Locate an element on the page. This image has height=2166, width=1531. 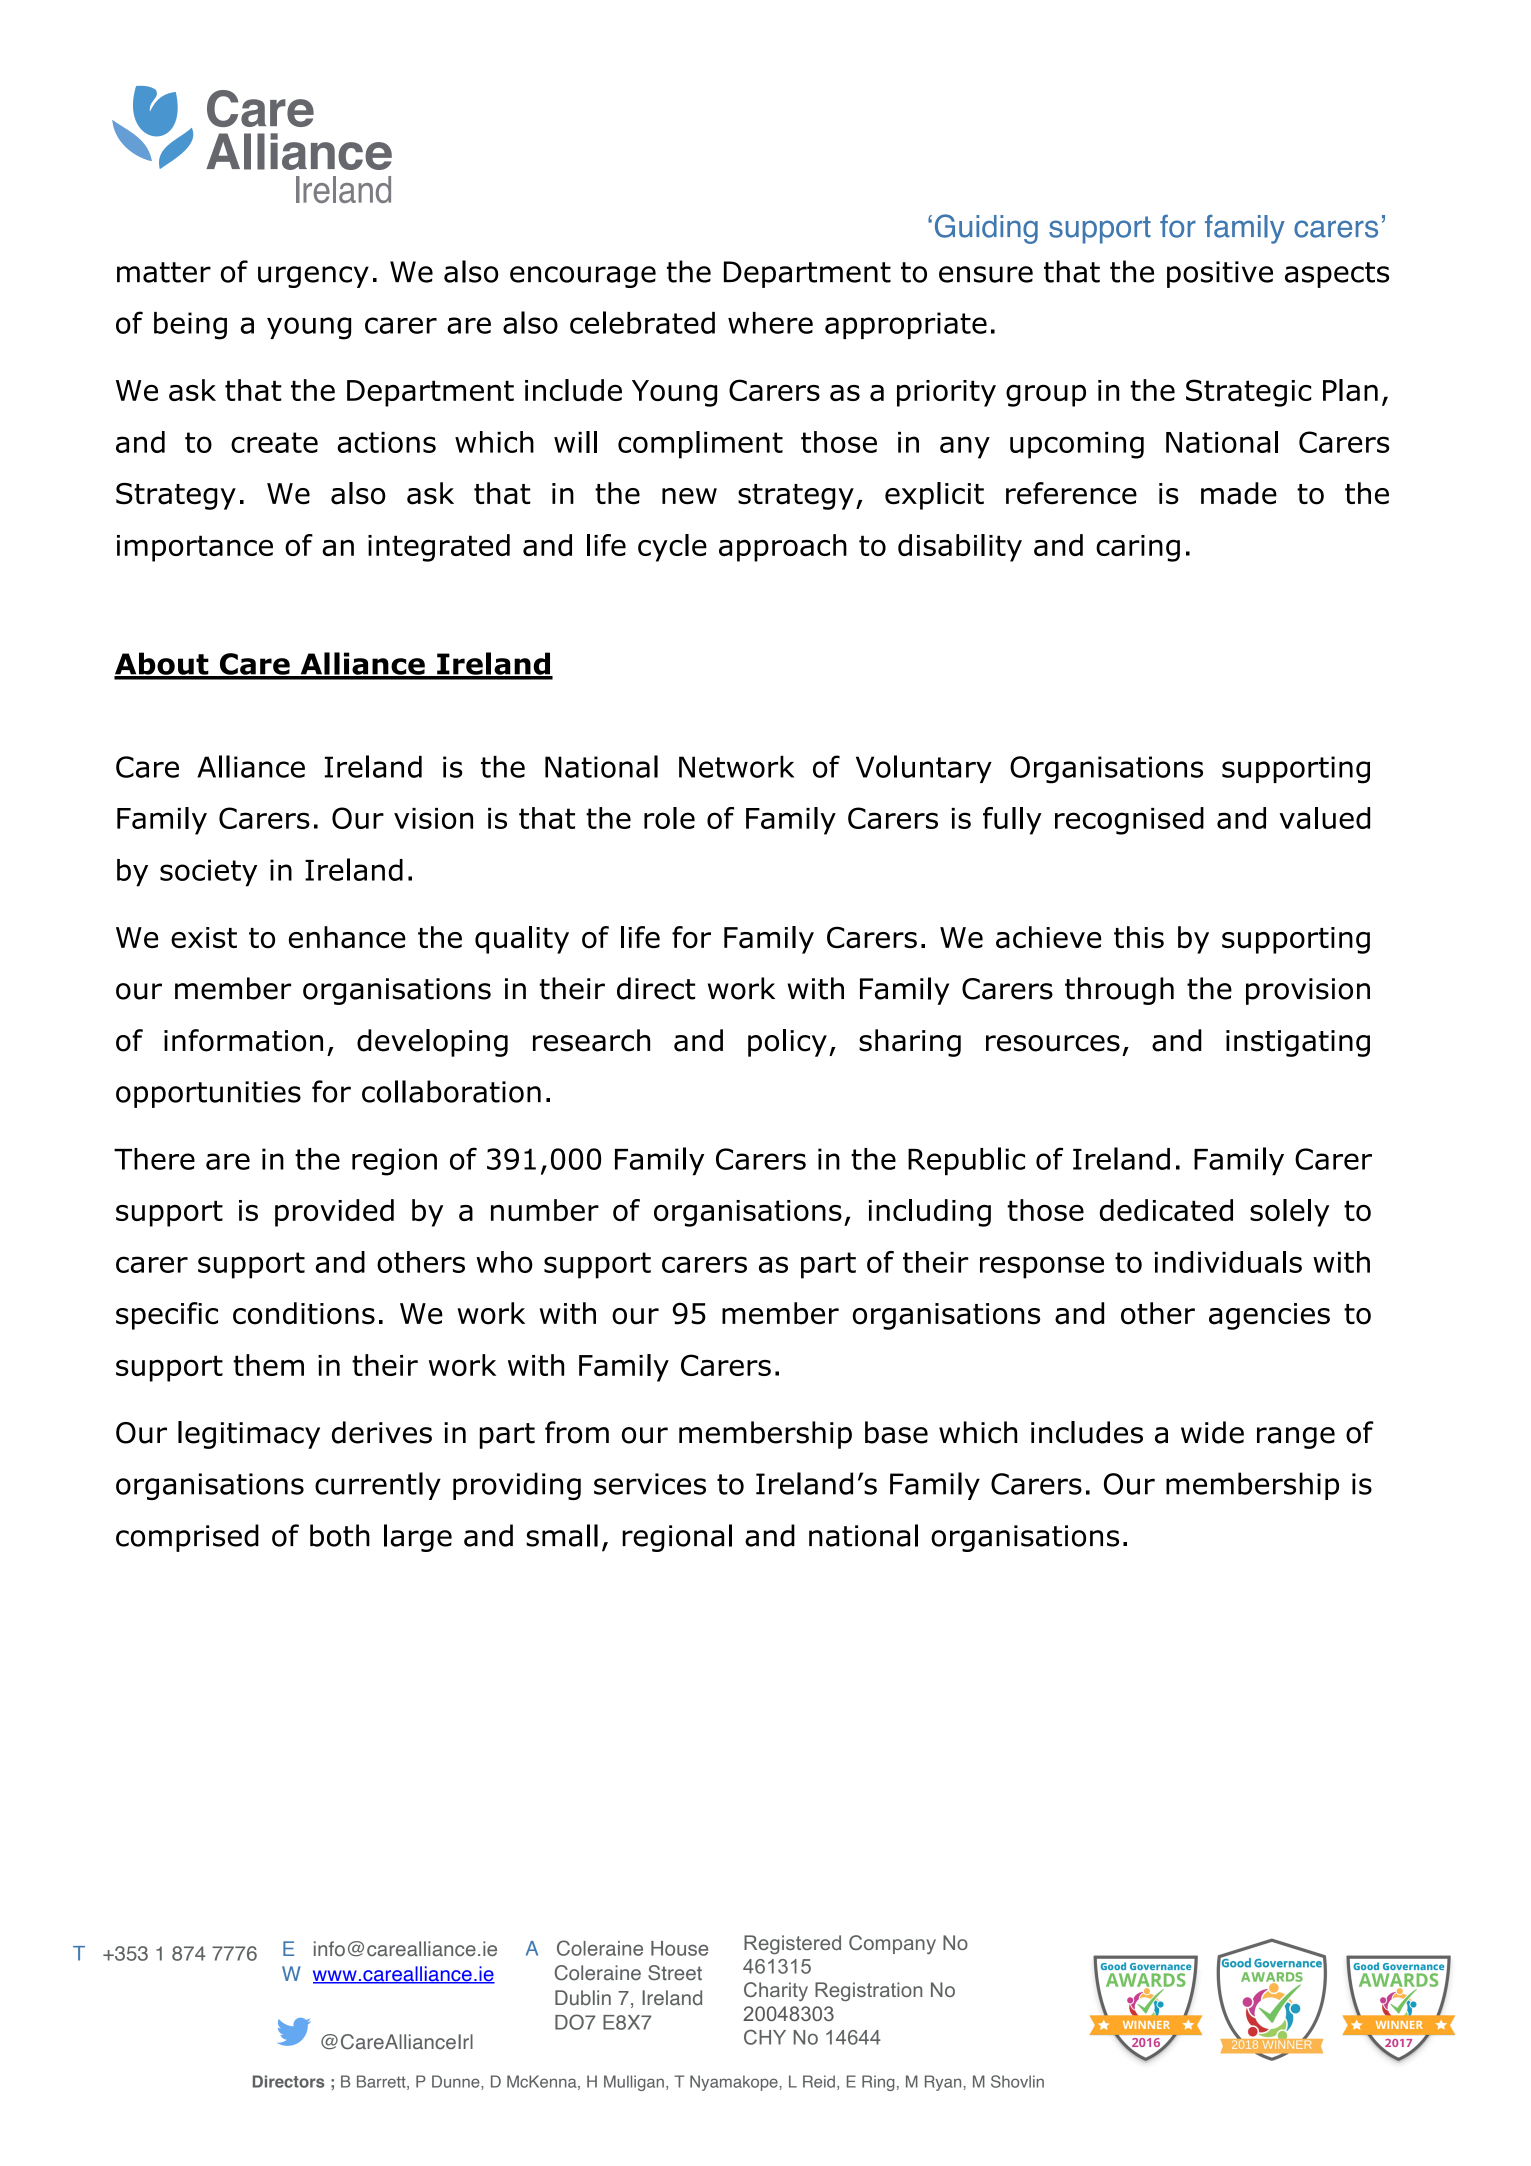
policy is located at coordinates (787, 1043).
